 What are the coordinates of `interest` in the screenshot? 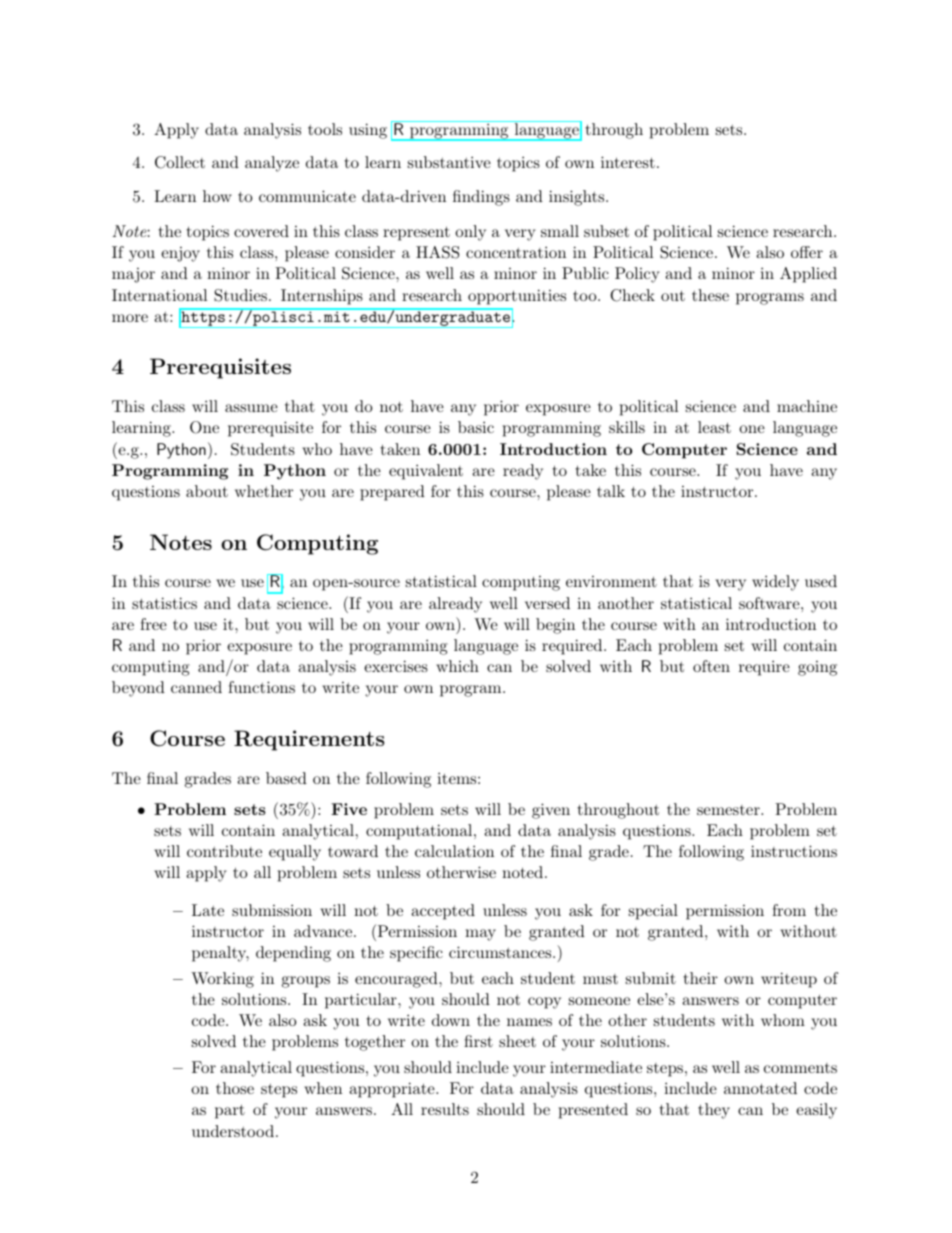 It's located at (628, 162).
